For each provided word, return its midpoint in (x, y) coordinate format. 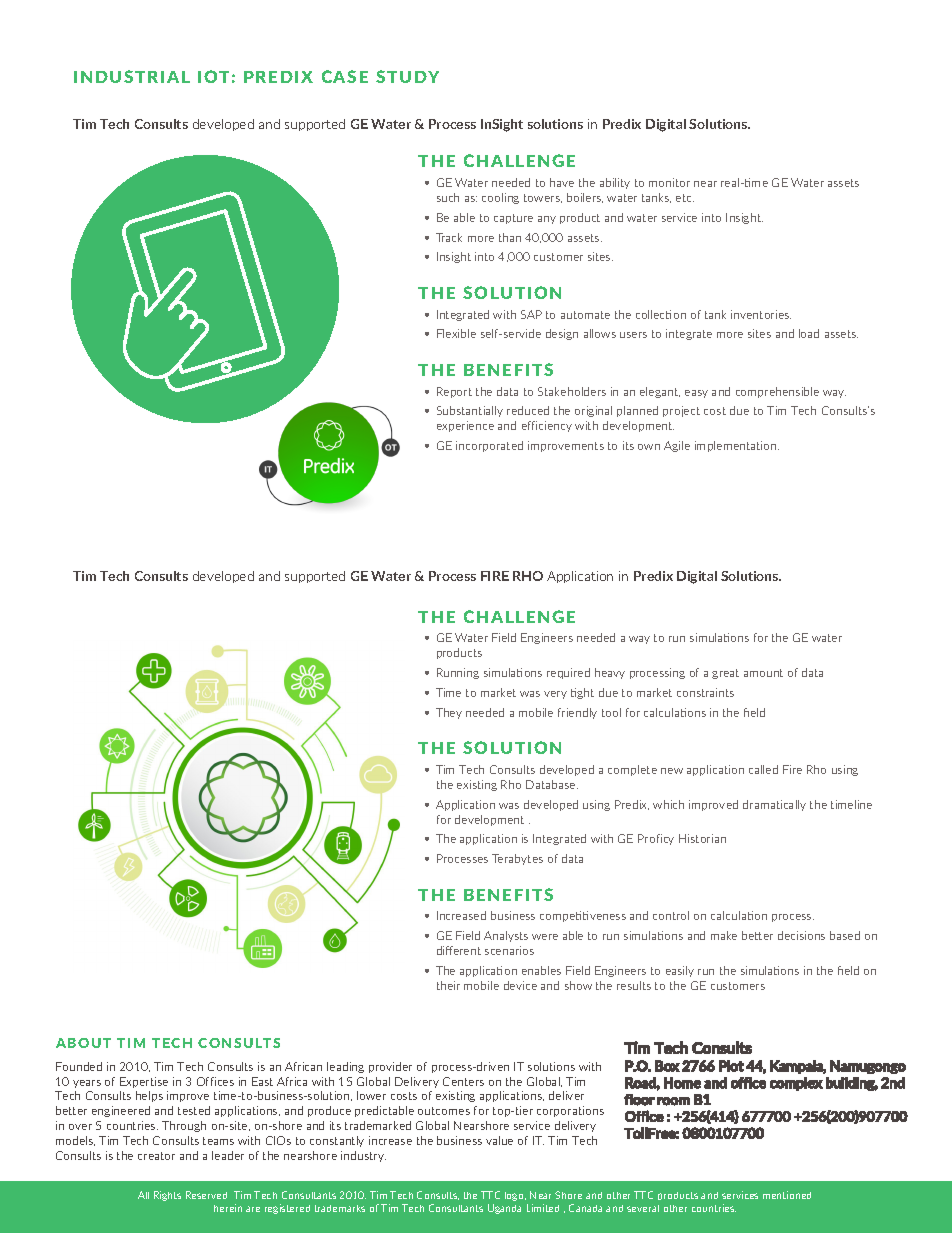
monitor (669, 182)
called (763, 769)
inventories (761, 314)
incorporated (489, 446)
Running (458, 673)
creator (156, 1156)
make (724, 935)
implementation (737, 446)
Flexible (456, 333)
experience (465, 426)
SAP (531, 314)
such (448, 197)
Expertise (144, 1082)
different (459, 950)
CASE (345, 76)
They (449, 713)
